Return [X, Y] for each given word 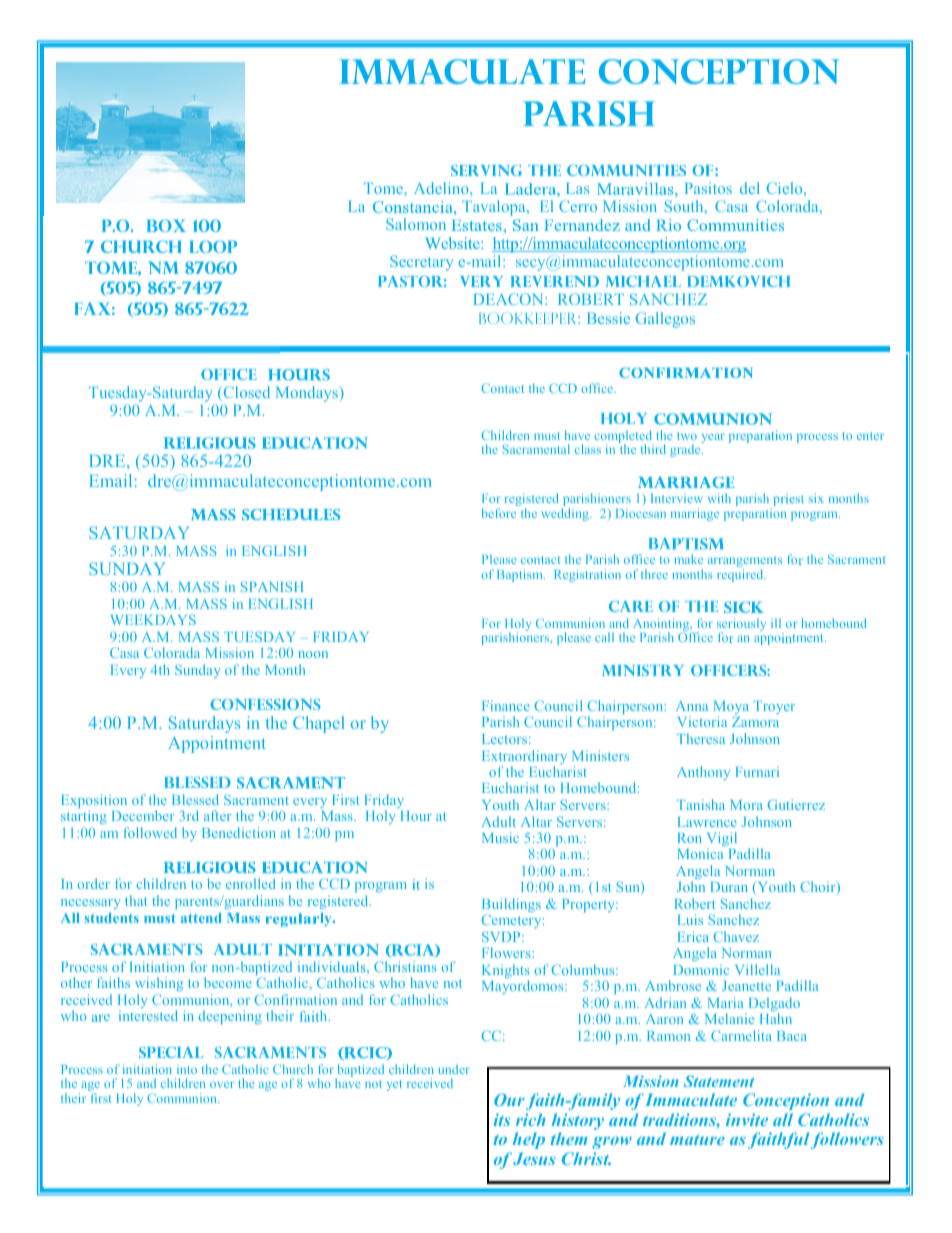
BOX [166, 225]
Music [500, 837]
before [499, 513]
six [816, 498]
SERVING [486, 170]
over [222, 1085]
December [143, 815]
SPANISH [272, 586]
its [502, 1119]
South [685, 206]
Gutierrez [796, 804]
